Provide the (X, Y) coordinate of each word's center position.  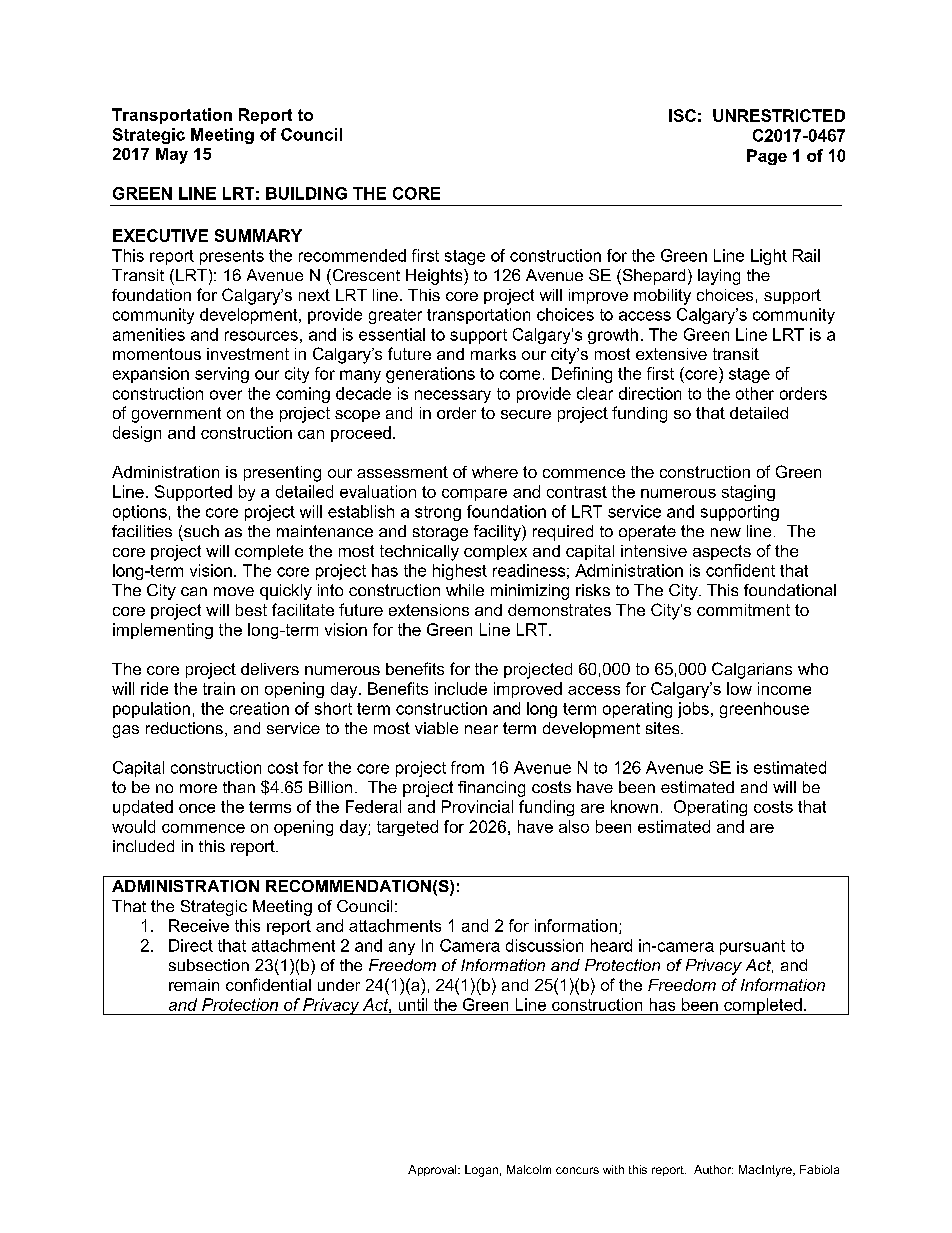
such (201, 531)
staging (748, 493)
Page (767, 157)
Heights (435, 277)
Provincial (477, 806)
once (197, 808)
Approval (433, 1170)
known (634, 806)
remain (194, 985)
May (172, 156)
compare (474, 495)
